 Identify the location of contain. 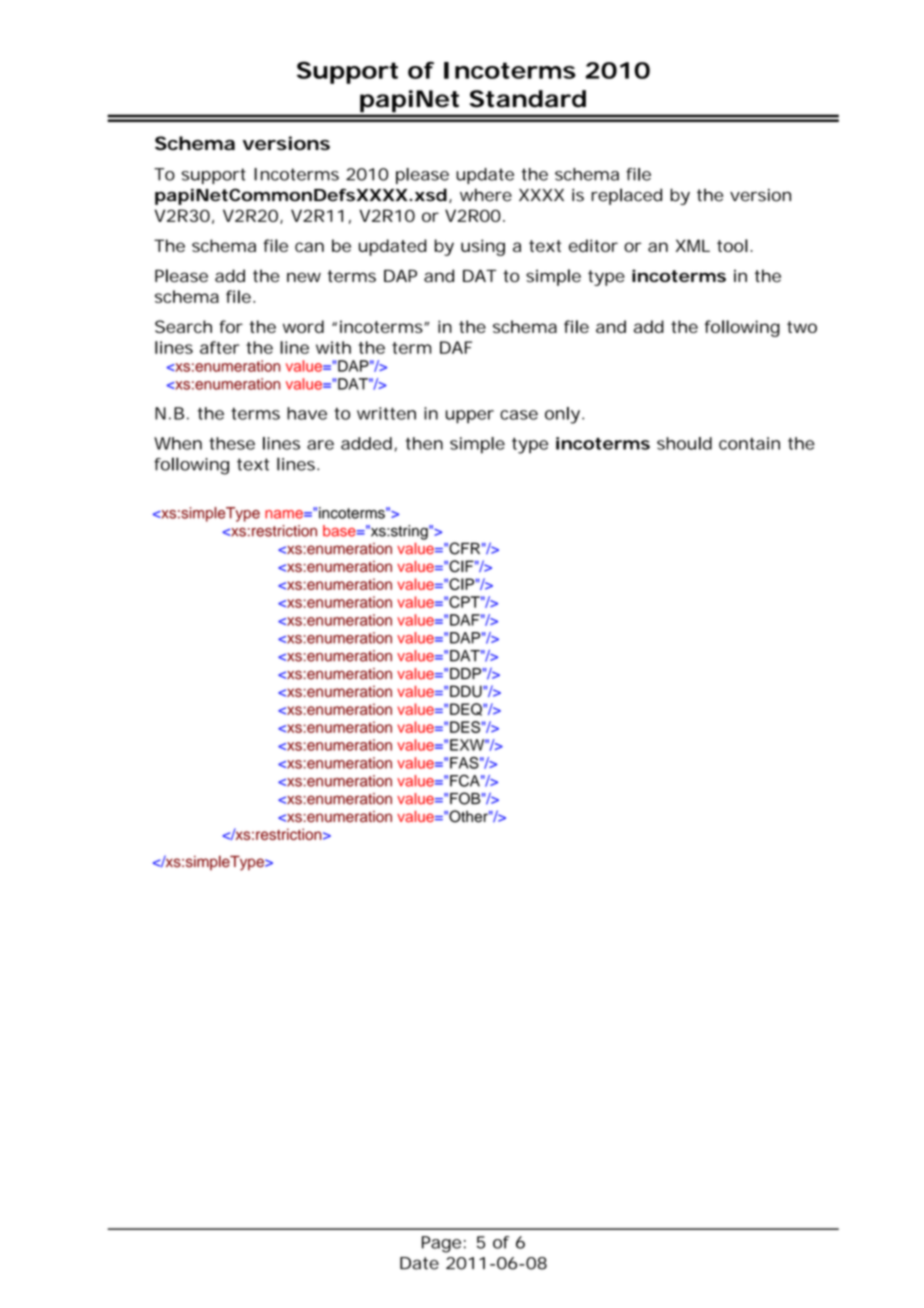
(749, 443).
